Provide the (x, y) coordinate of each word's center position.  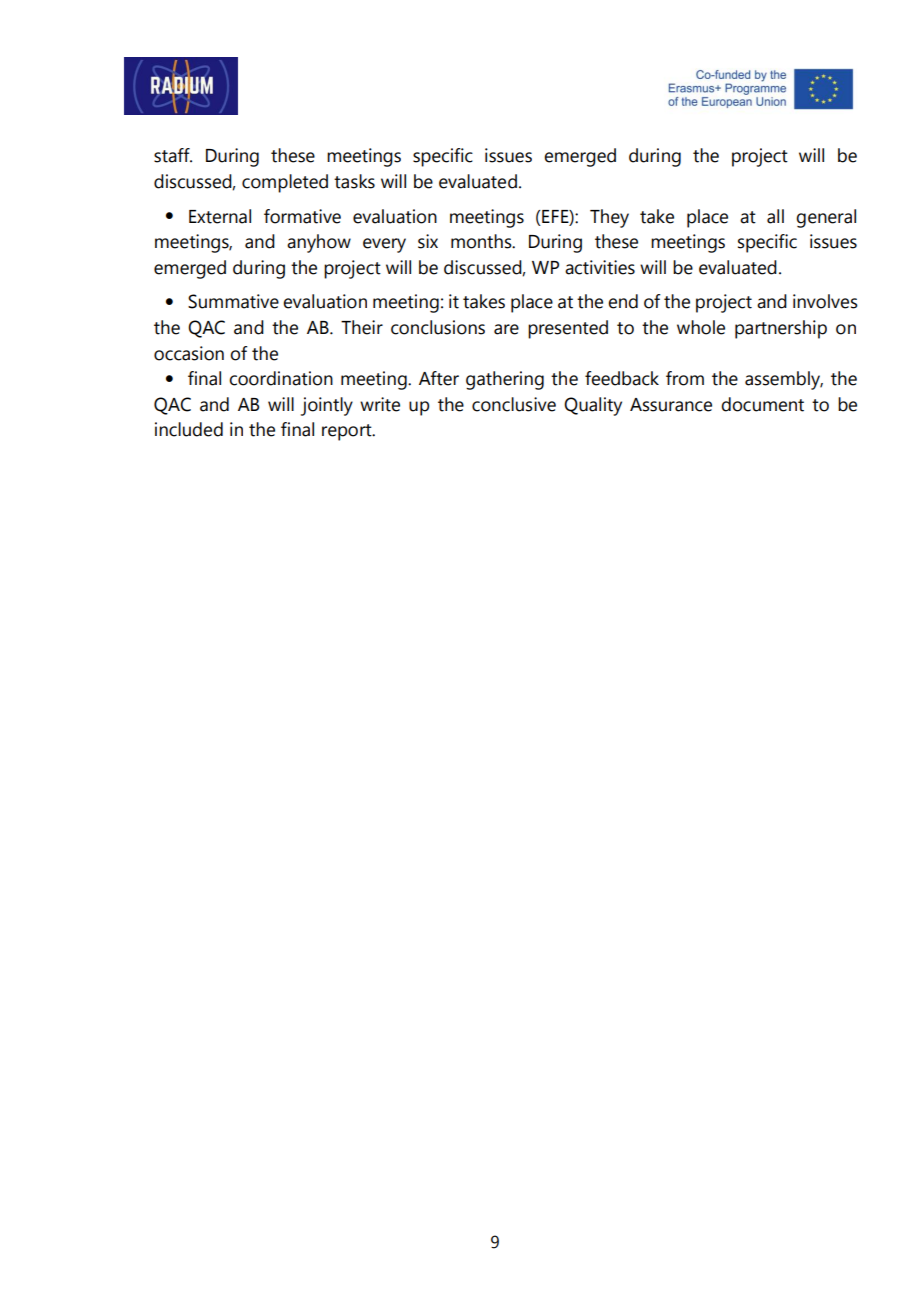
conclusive (514, 404)
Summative (233, 301)
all (775, 216)
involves (825, 301)
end (623, 301)
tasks (354, 181)
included (189, 429)
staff (173, 155)
